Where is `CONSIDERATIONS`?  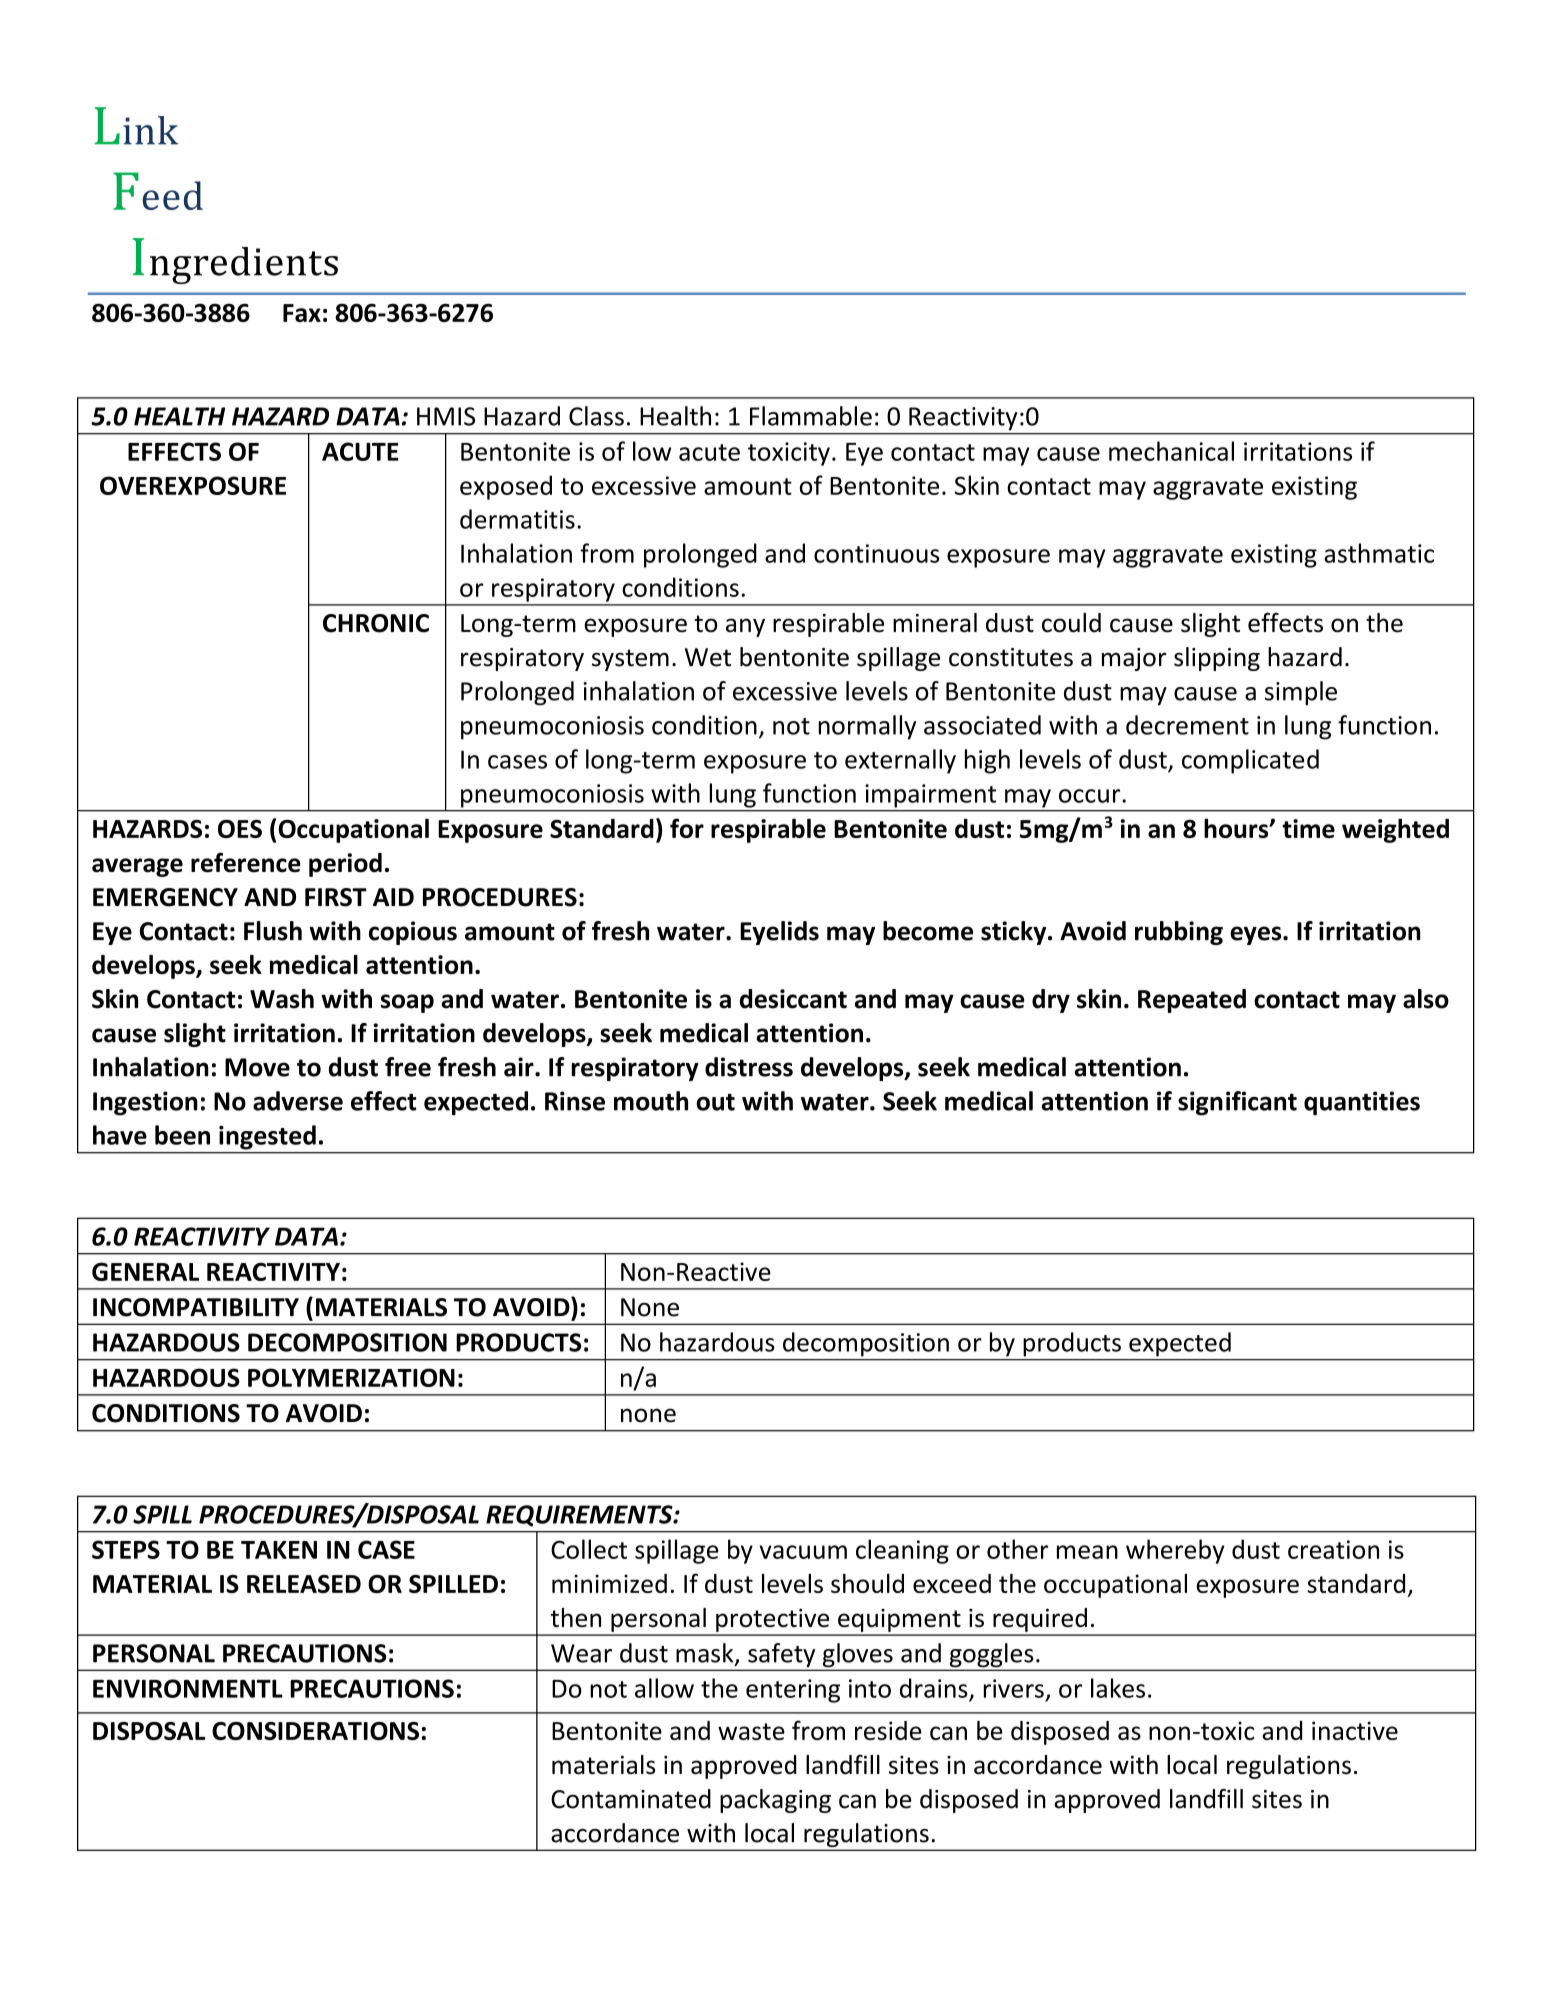
CONSIDERATIONS is located at coordinates (315, 1731).
